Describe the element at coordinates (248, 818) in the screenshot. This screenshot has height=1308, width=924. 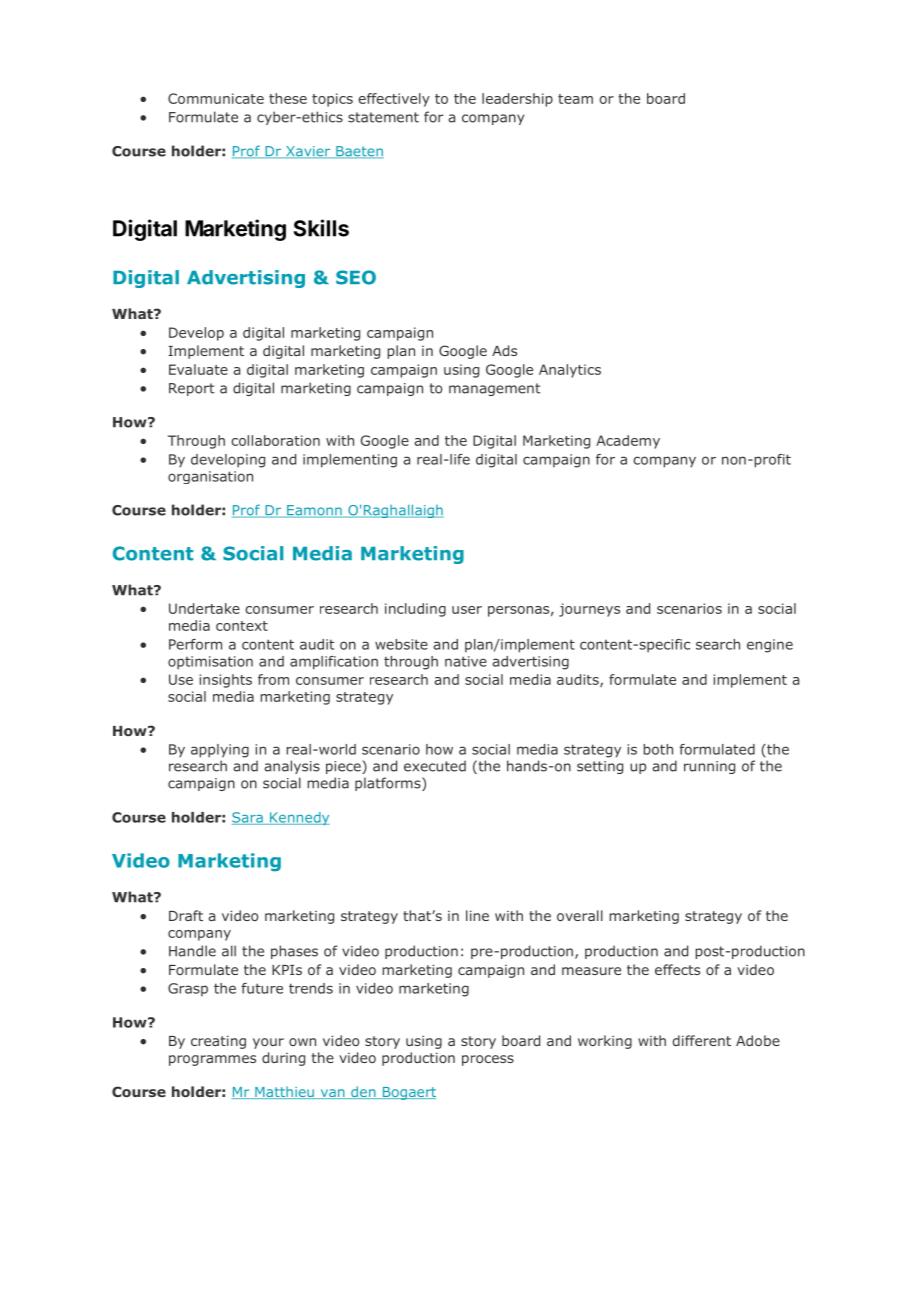
I see `Sara` at that location.
